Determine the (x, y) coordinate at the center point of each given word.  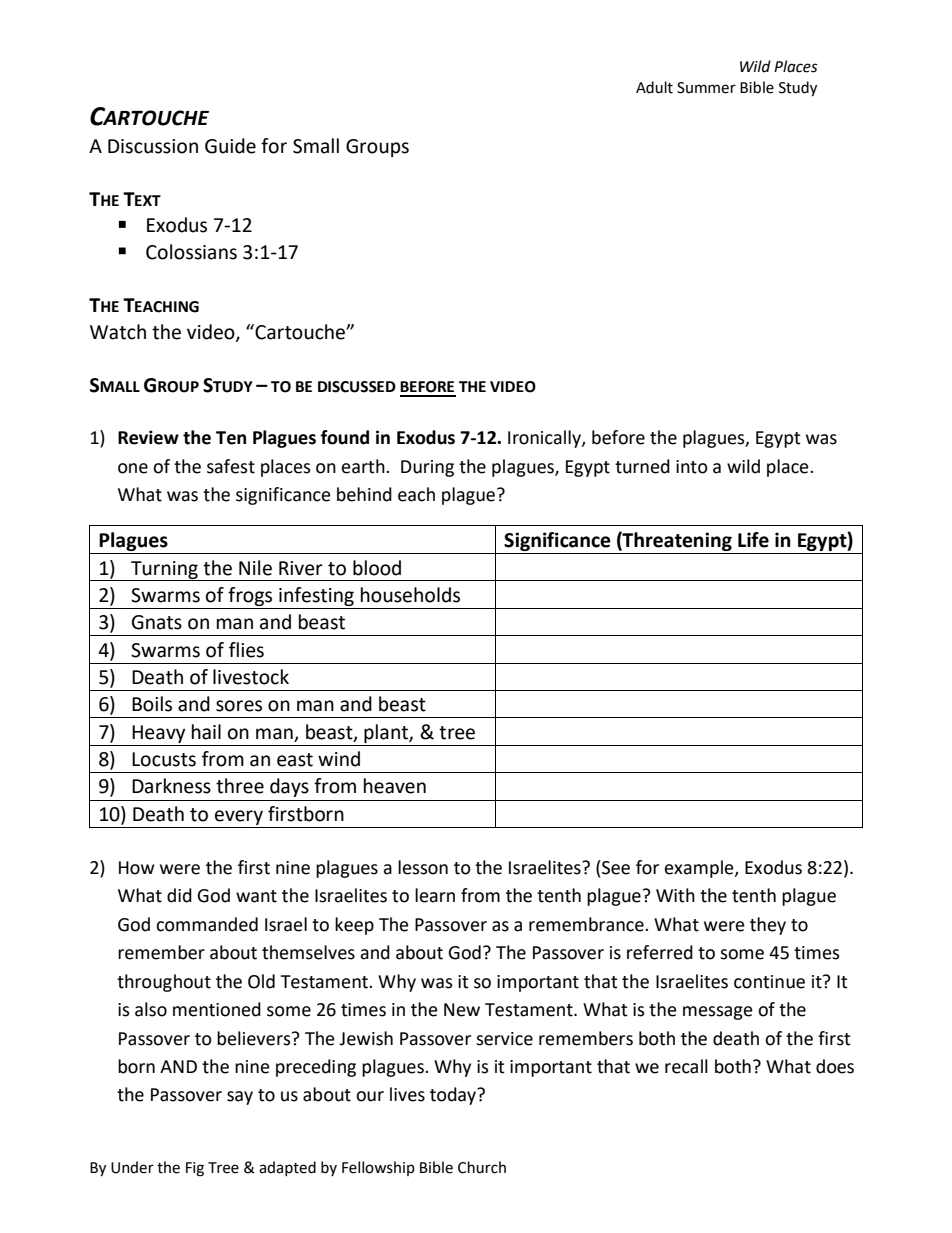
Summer (706, 88)
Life (753, 540)
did (179, 895)
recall (686, 1066)
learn (435, 895)
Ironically (545, 439)
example (700, 869)
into (692, 467)
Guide (230, 146)
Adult (654, 87)
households (410, 595)
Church (482, 1167)
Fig (195, 1169)
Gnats (157, 622)
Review (148, 437)
